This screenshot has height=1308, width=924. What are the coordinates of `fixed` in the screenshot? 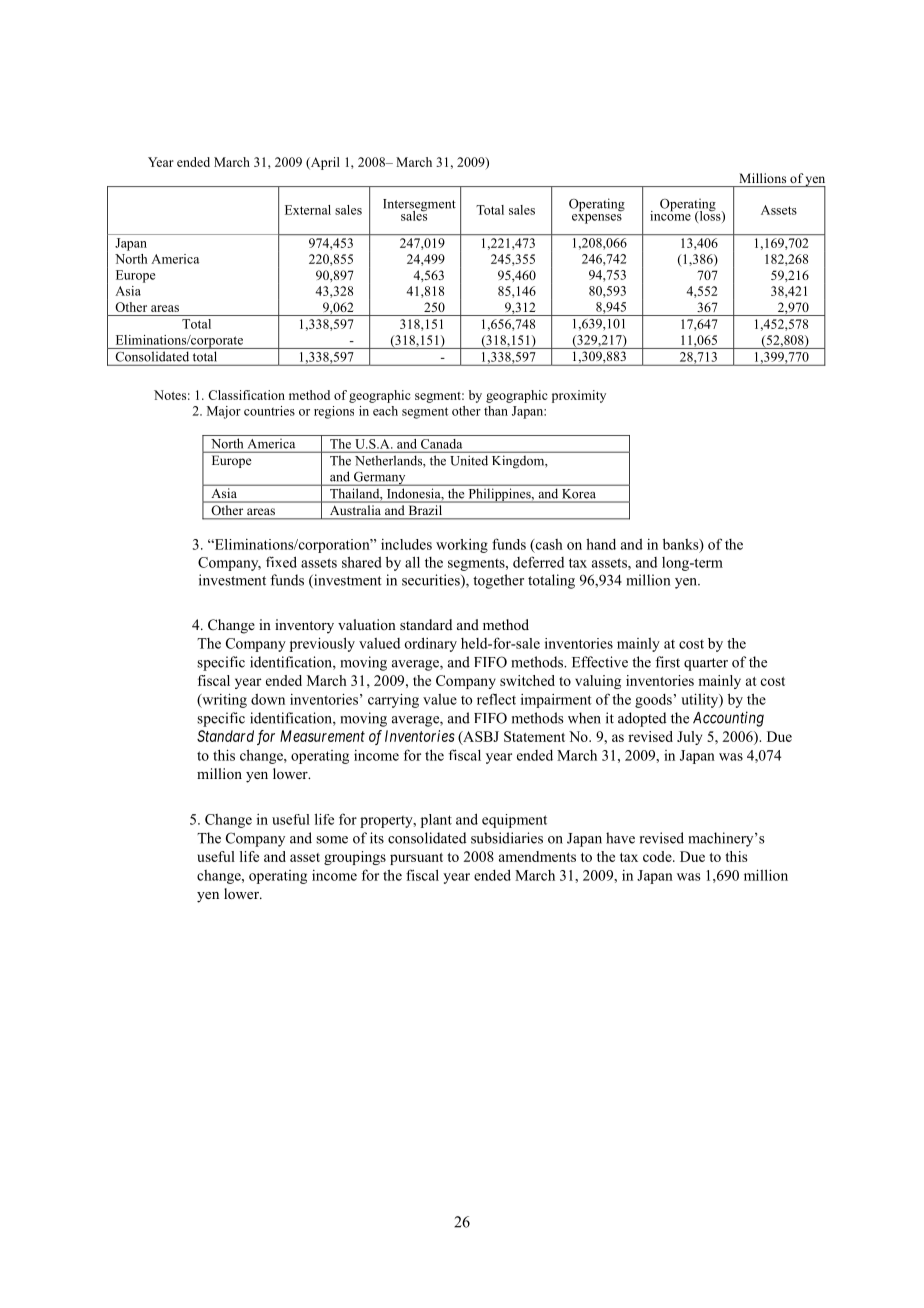 It's located at (281, 562).
